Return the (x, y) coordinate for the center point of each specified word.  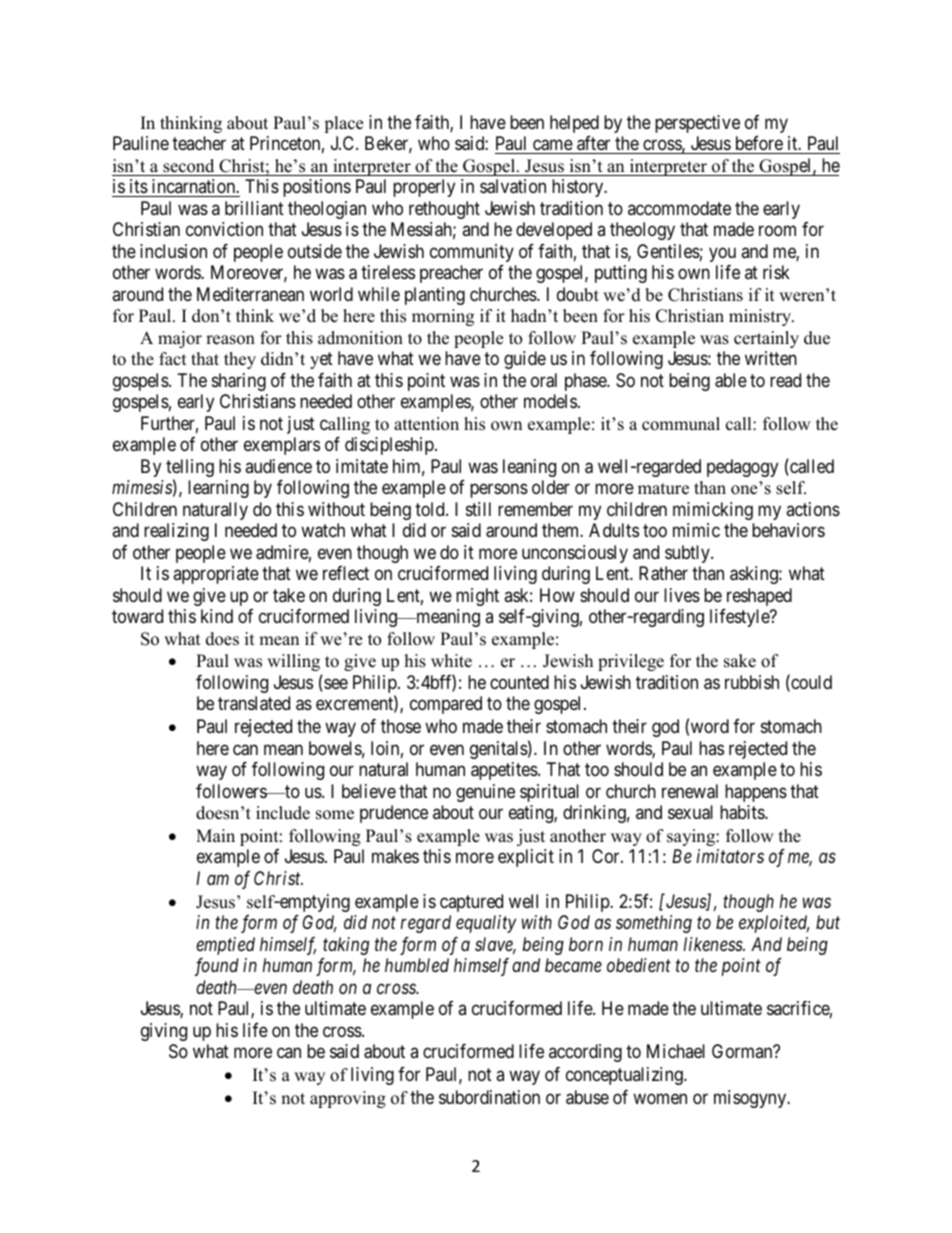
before (758, 145)
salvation (513, 186)
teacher (199, 143)
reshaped (759, 597)
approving (348, 1099)
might (477, 597)
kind (217, 616)
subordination (489, 1097)
